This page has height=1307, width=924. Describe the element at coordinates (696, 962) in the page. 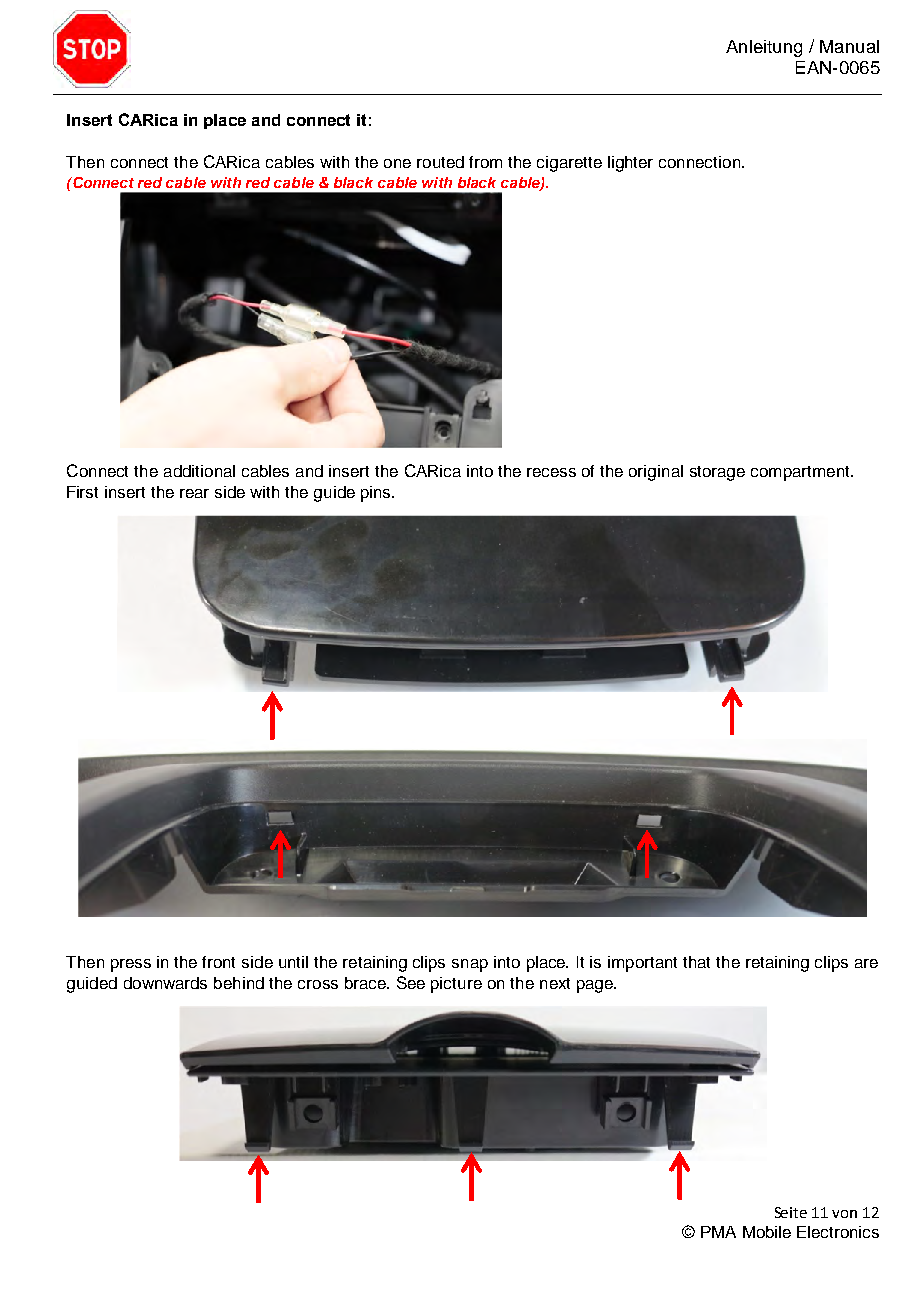

I see `that` at that location.
